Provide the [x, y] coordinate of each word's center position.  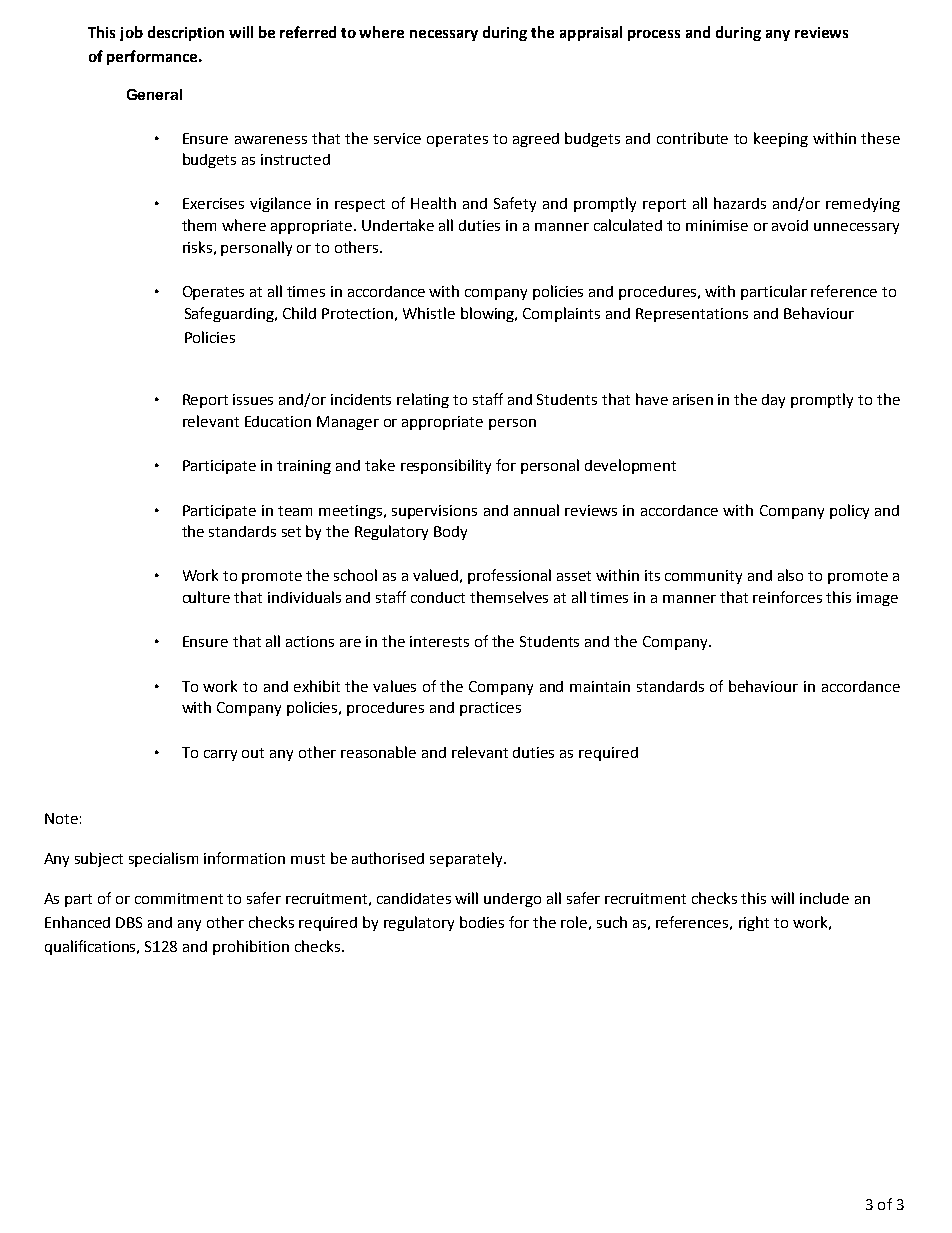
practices [490, 709]
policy [849, 511]
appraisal [591, 33]
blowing [489, 314]
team [295, 511]
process [654, 35]
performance [153, 57]
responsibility [446, 466]
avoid [790, 225]
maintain [600, 686]
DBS [129, 922]
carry [220, 755]
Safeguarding [231, 314]
